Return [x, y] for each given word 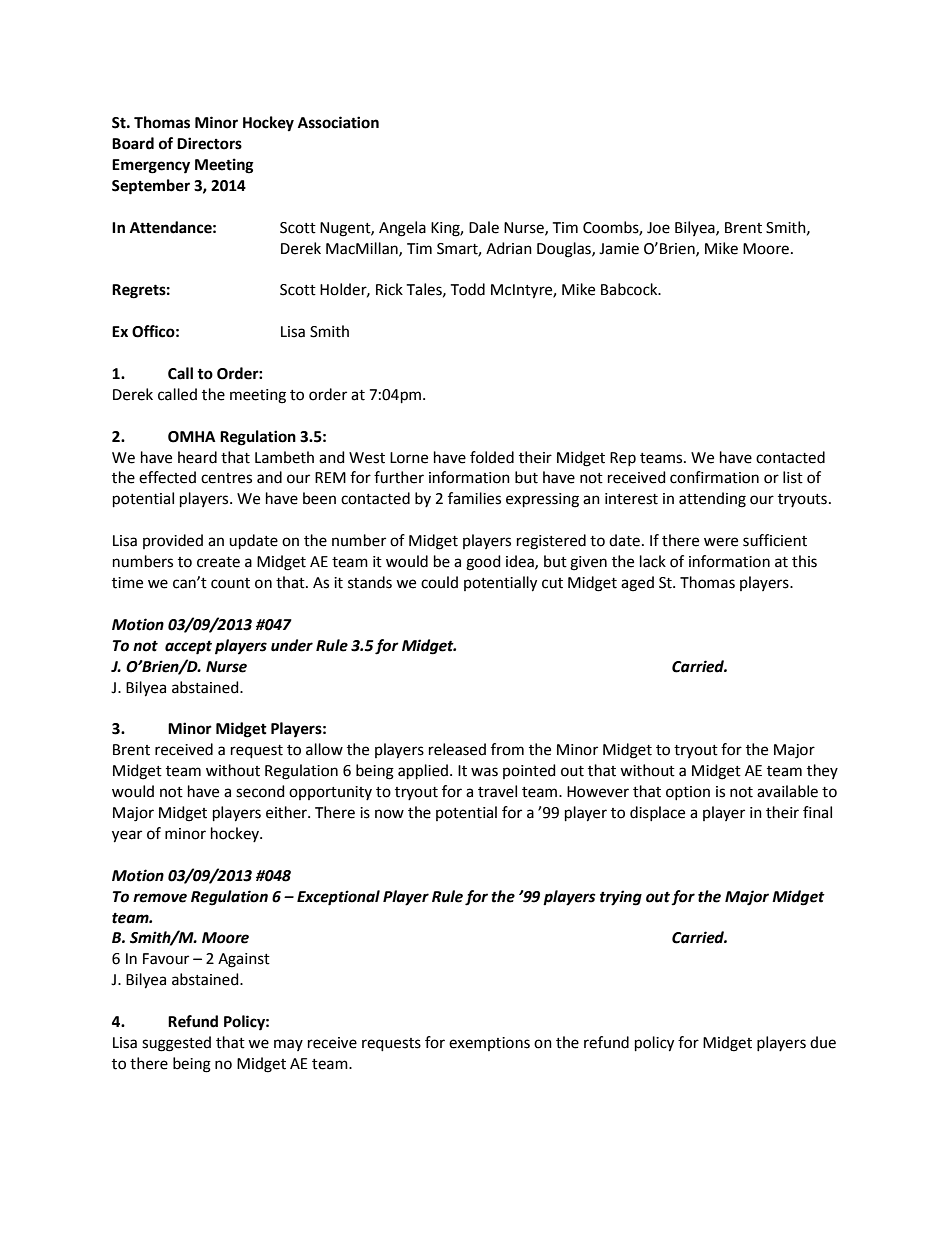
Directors [209, 143]
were [721, 542]
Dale [484, 227]
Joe [658, 228]
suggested [176, 1044]
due [823, 1042]
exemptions [489, 1044]
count [230, 583]
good [483, 563]
